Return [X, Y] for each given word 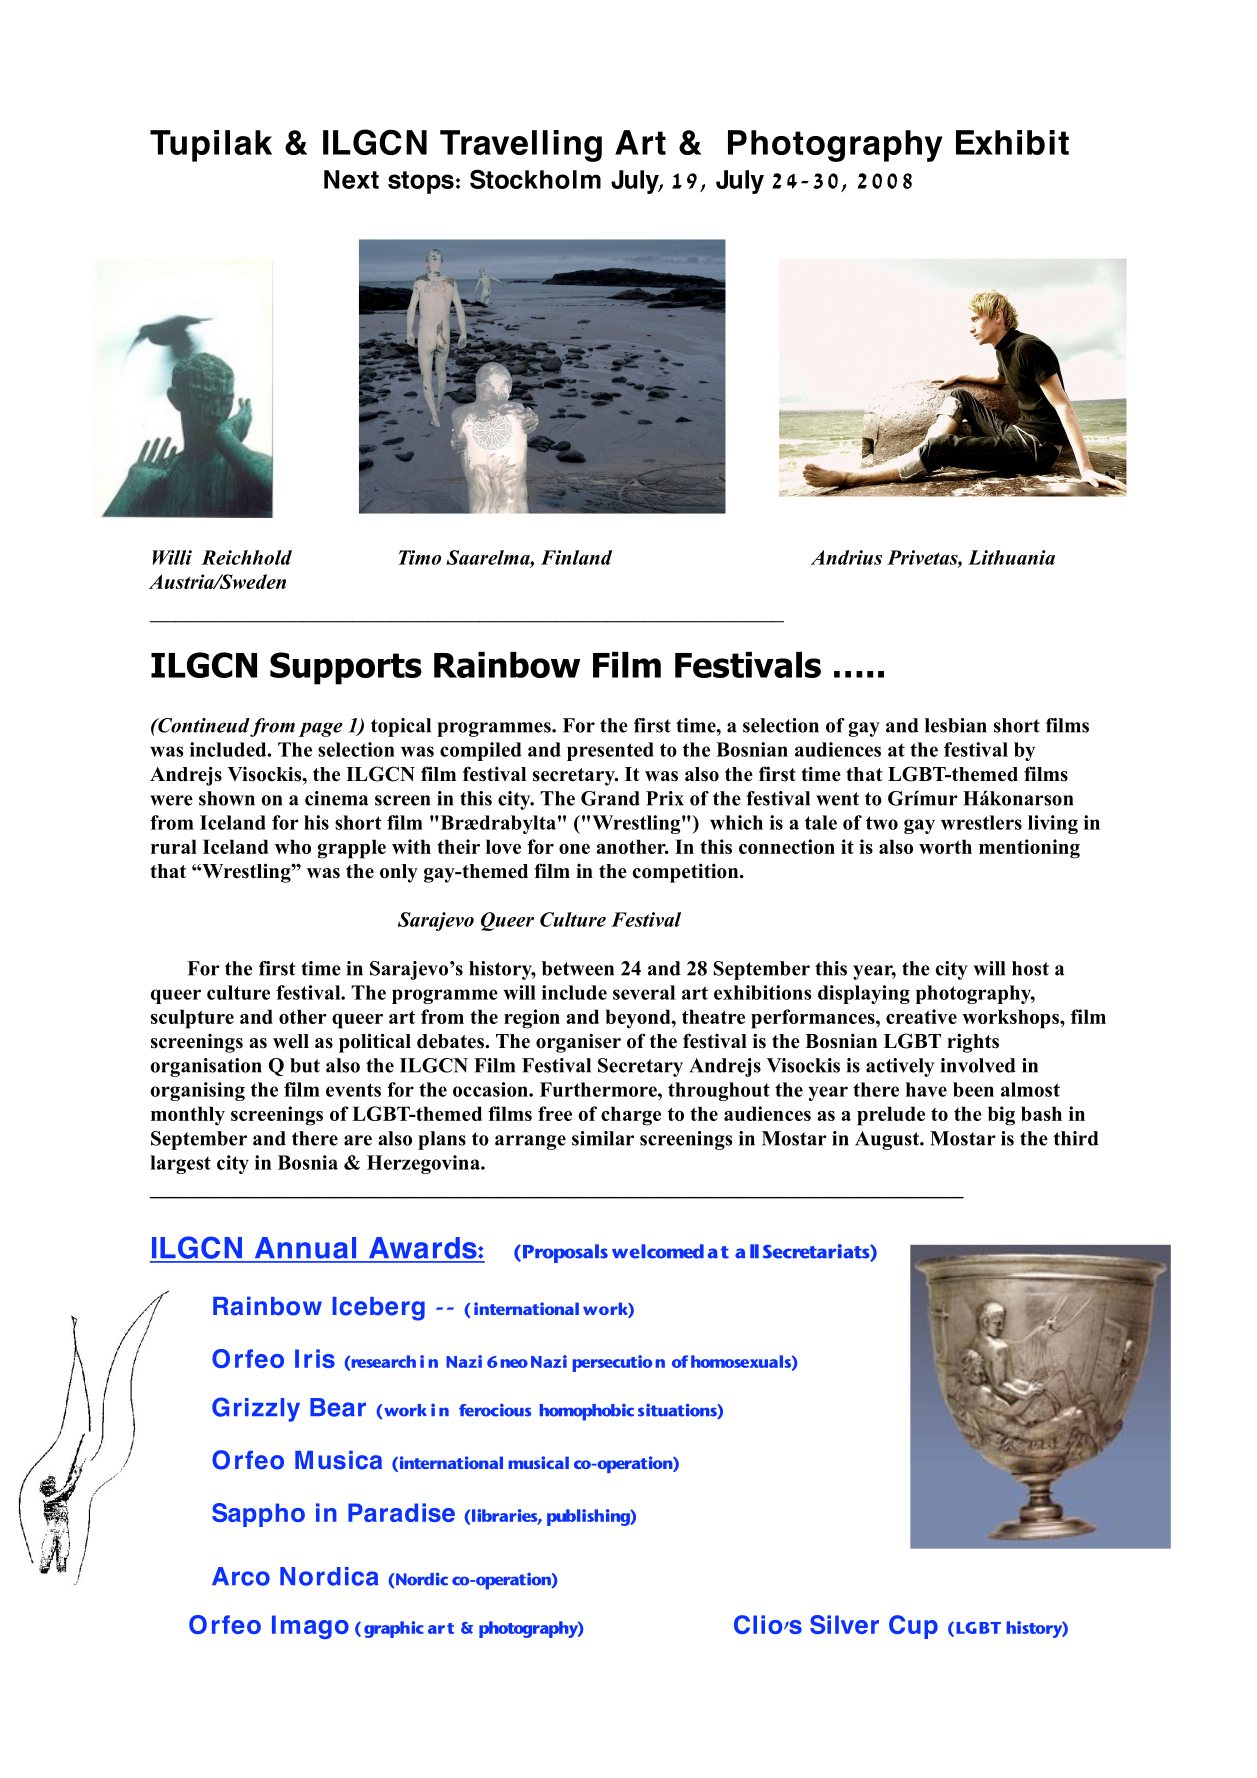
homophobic [587, 1412]
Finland [576, 557]
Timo [419, 557]
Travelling [521, 146]
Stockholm [535, 179]
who [293, 846]
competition [687, 873]
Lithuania [1011, 557]
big [1001, 1116]
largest [180, 1164]
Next [351, 179]
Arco [241, 1576]
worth [945, 846]
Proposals [565, 1253]
